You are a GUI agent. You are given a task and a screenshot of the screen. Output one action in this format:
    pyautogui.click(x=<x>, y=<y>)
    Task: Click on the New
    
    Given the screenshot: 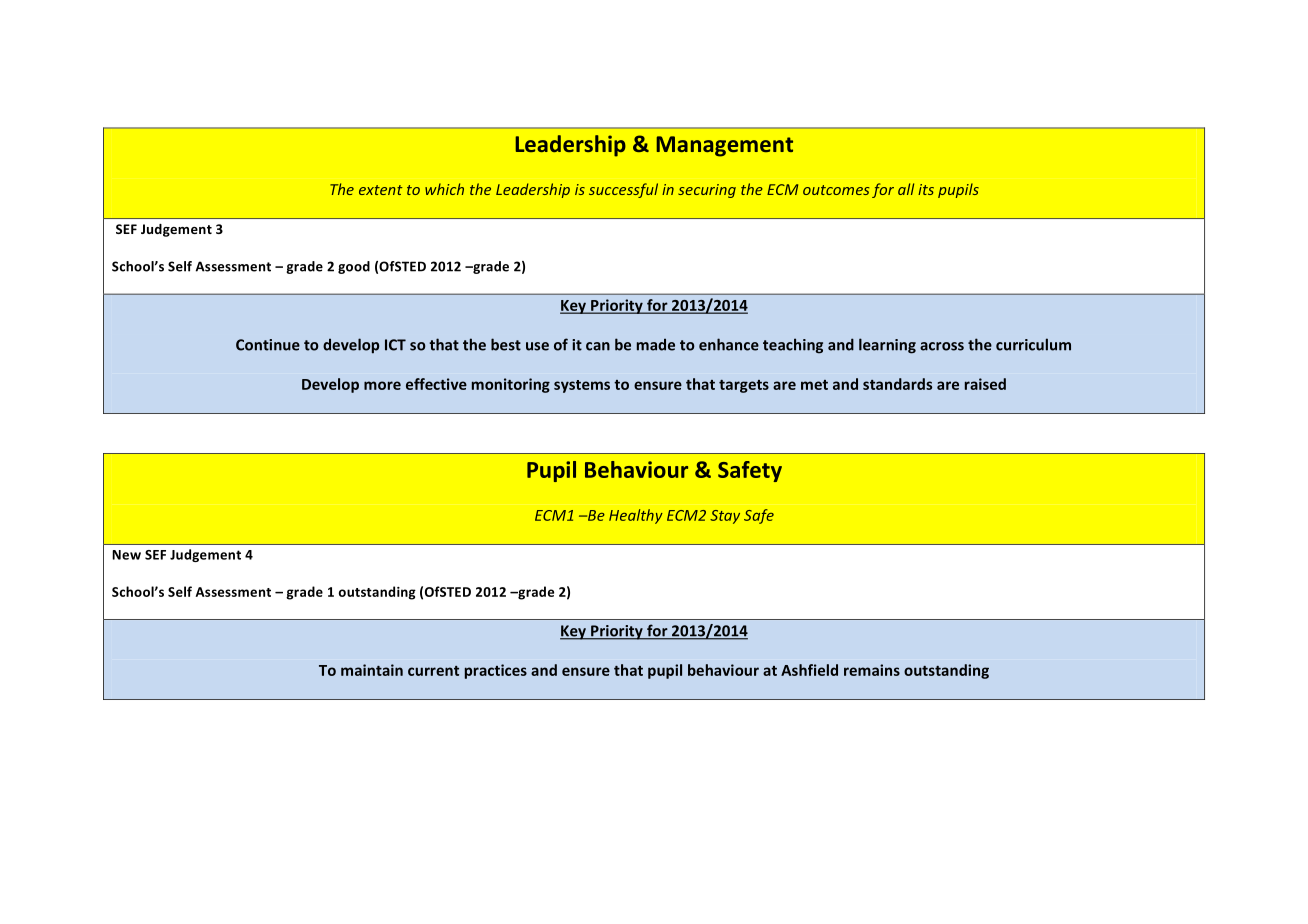 What is the action you would take?
    pyautogui.click(x=126, y=555)
